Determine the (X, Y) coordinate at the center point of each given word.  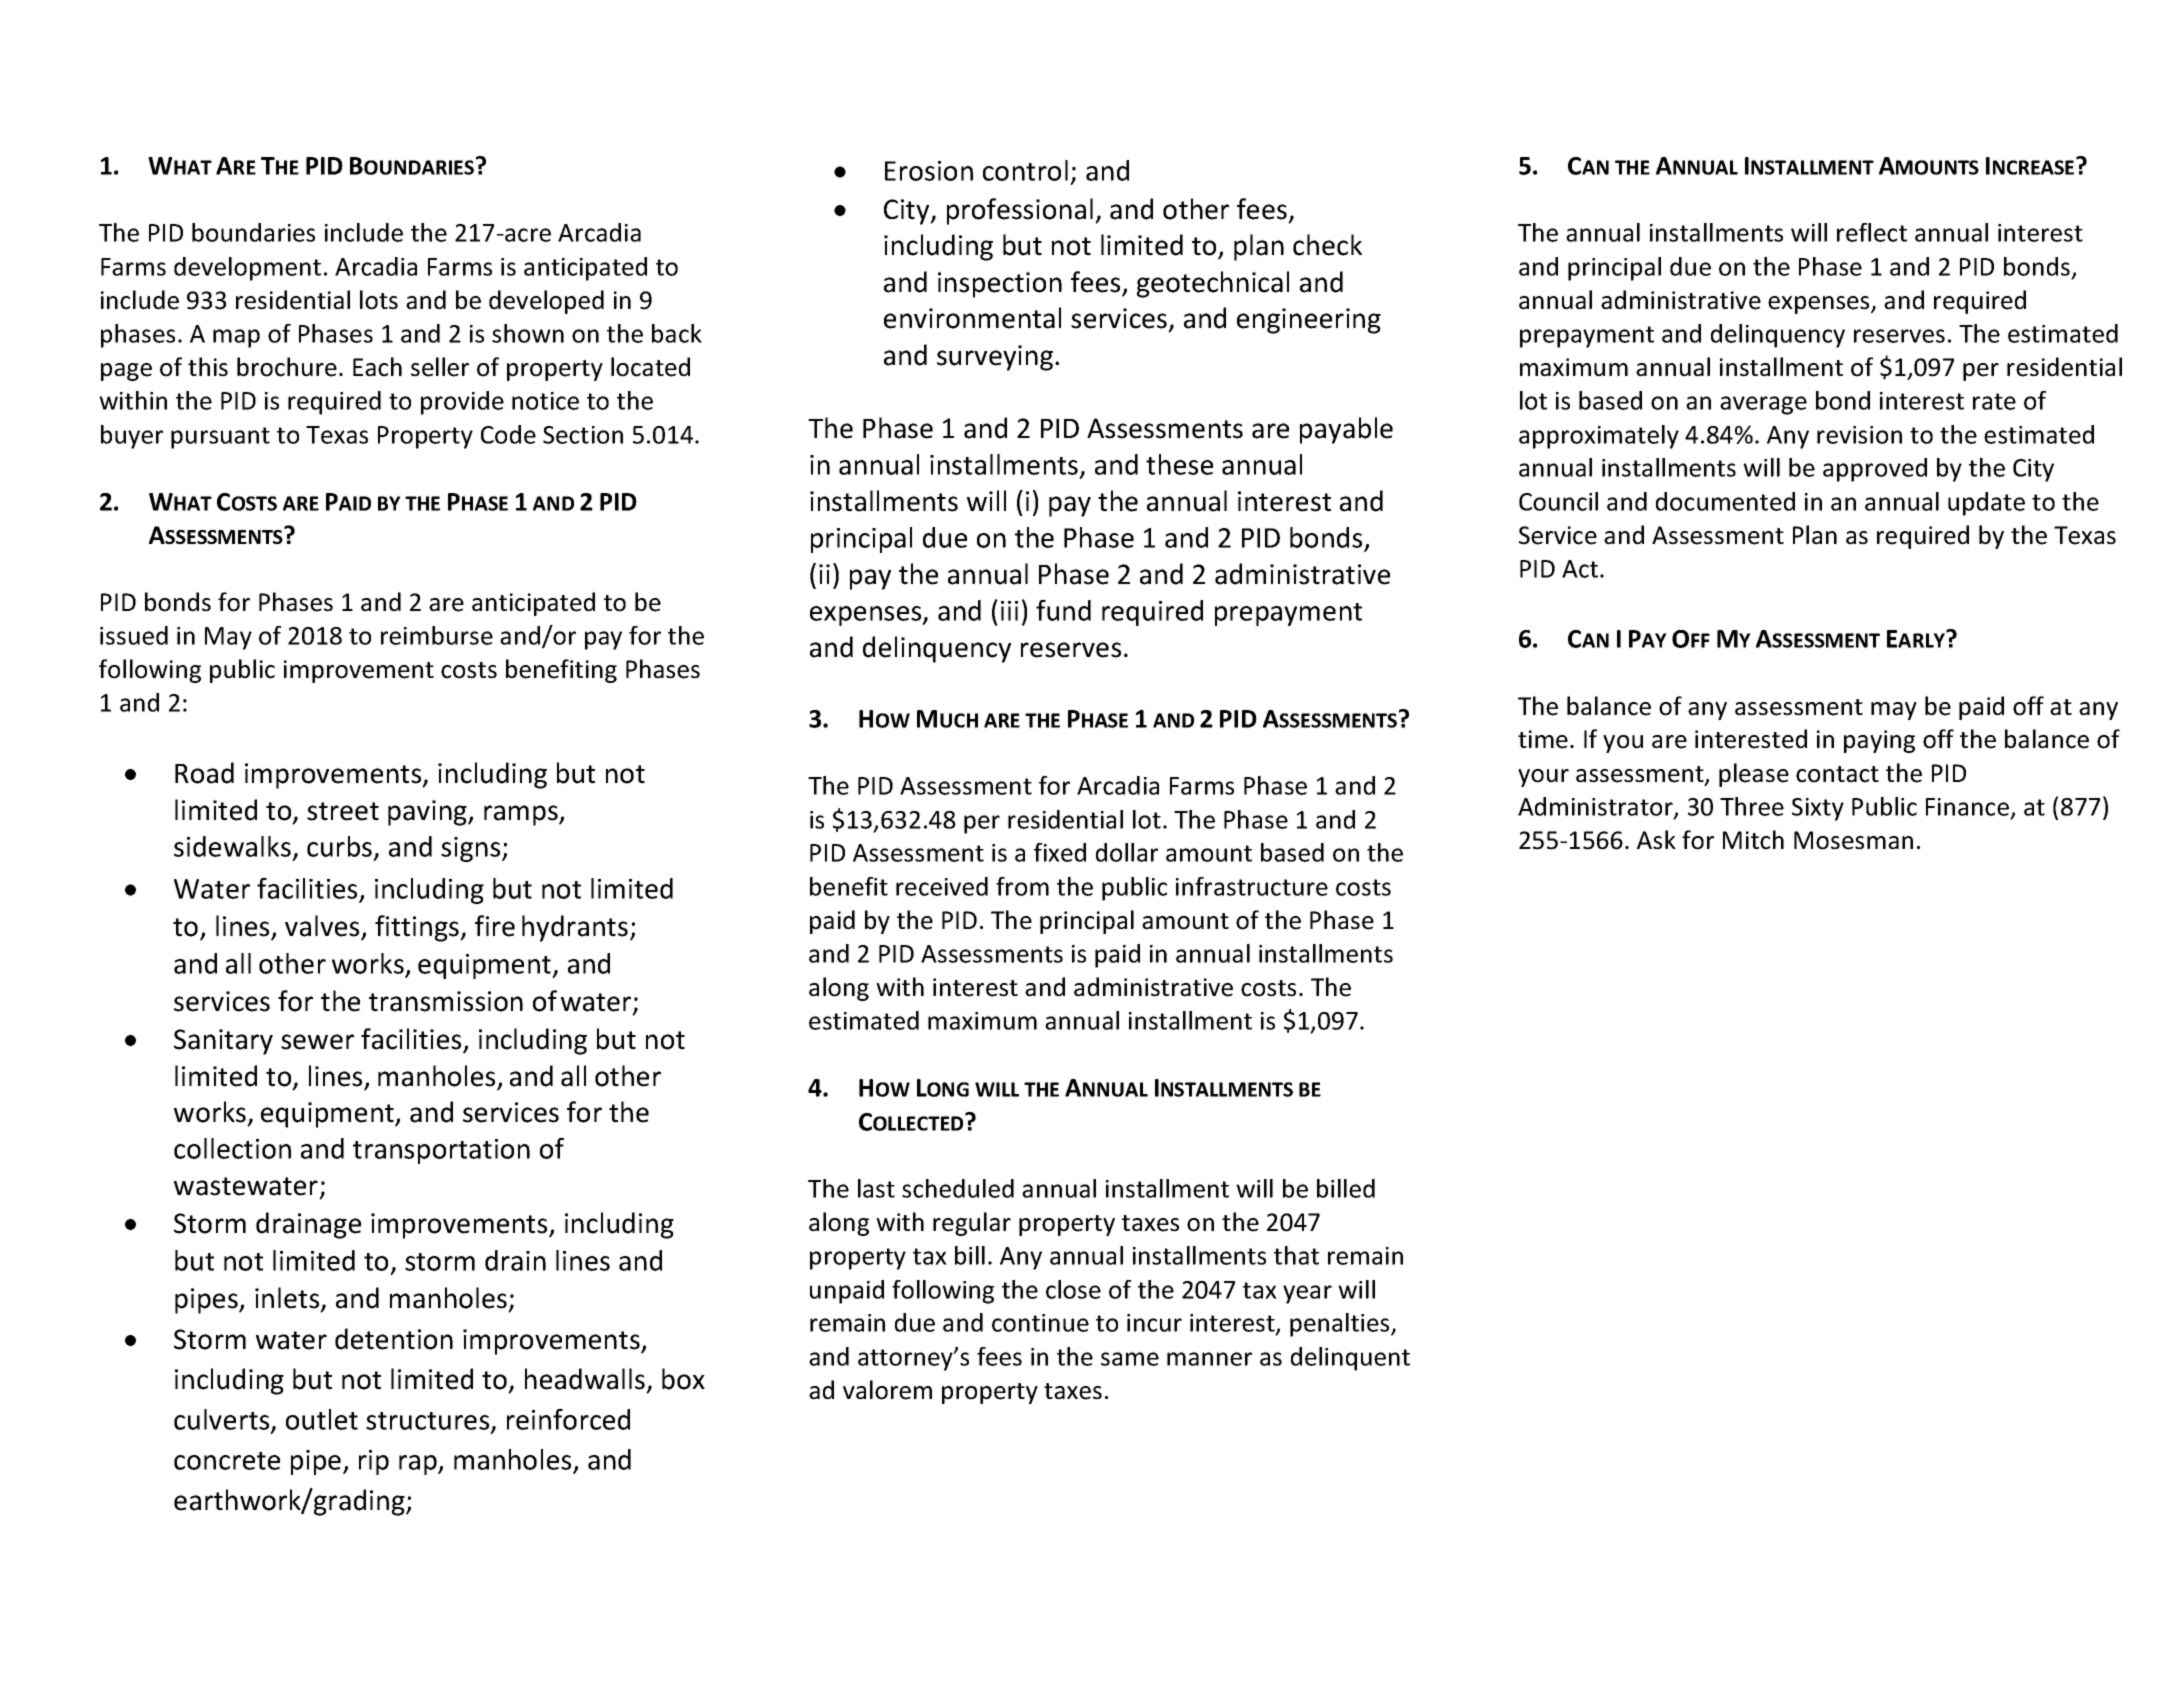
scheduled (958, 1188)
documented (1725, 501)
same (1130, 1359)
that (1296, 1255)
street (343, 811)
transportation (441, 1151)
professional (1020, 211)
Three (1752, 806)
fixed (1060, 852)
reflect (1872, 232)
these (1179, 464)
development (247, 269)
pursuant (220, 438)
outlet (322, 1419)
